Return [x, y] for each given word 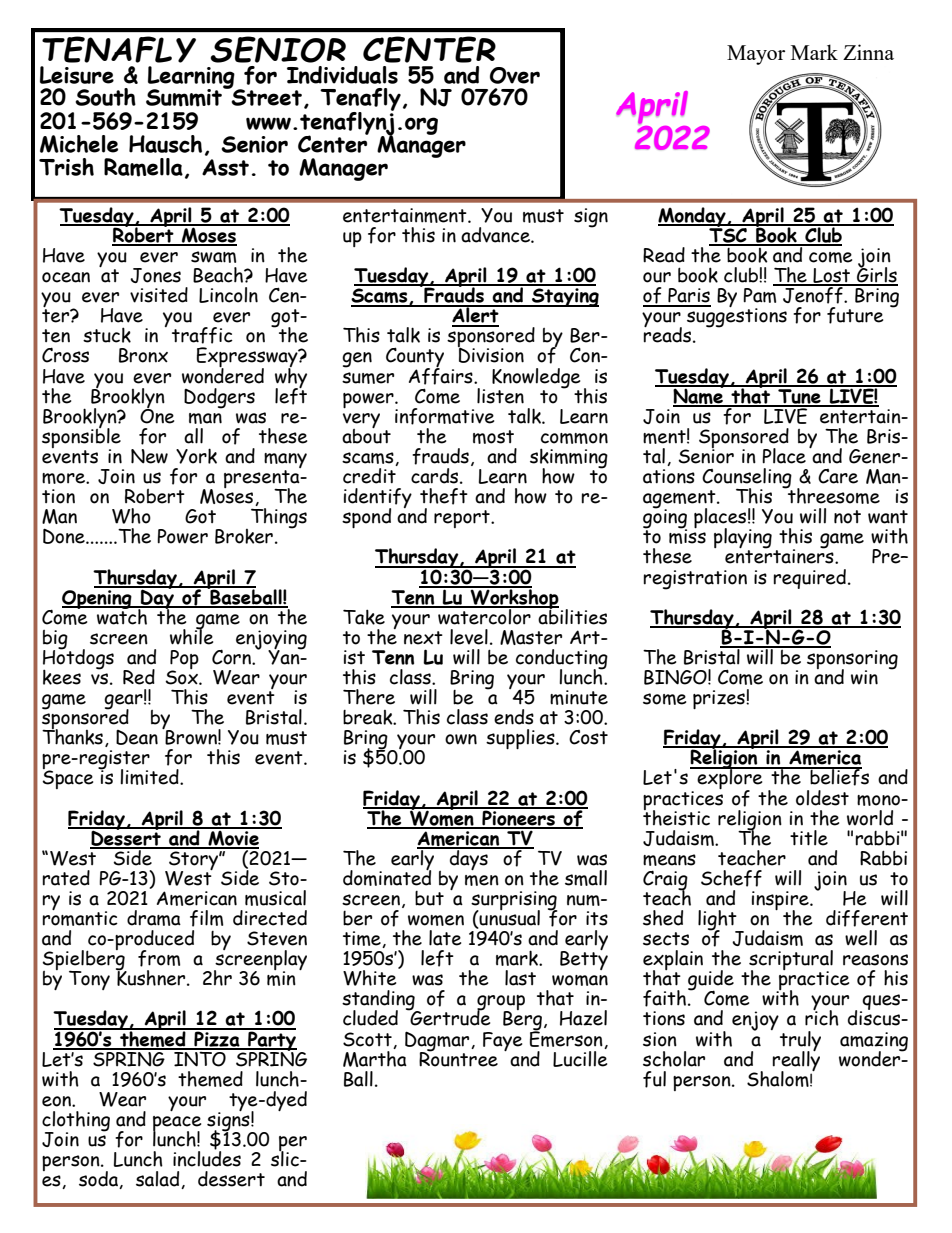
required [809, 579]
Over [515, 75]
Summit [185, 96]
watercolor [484, 615]
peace [177, 1125]
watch [122, 615]
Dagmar [438, 1042]
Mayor [756, 55]
